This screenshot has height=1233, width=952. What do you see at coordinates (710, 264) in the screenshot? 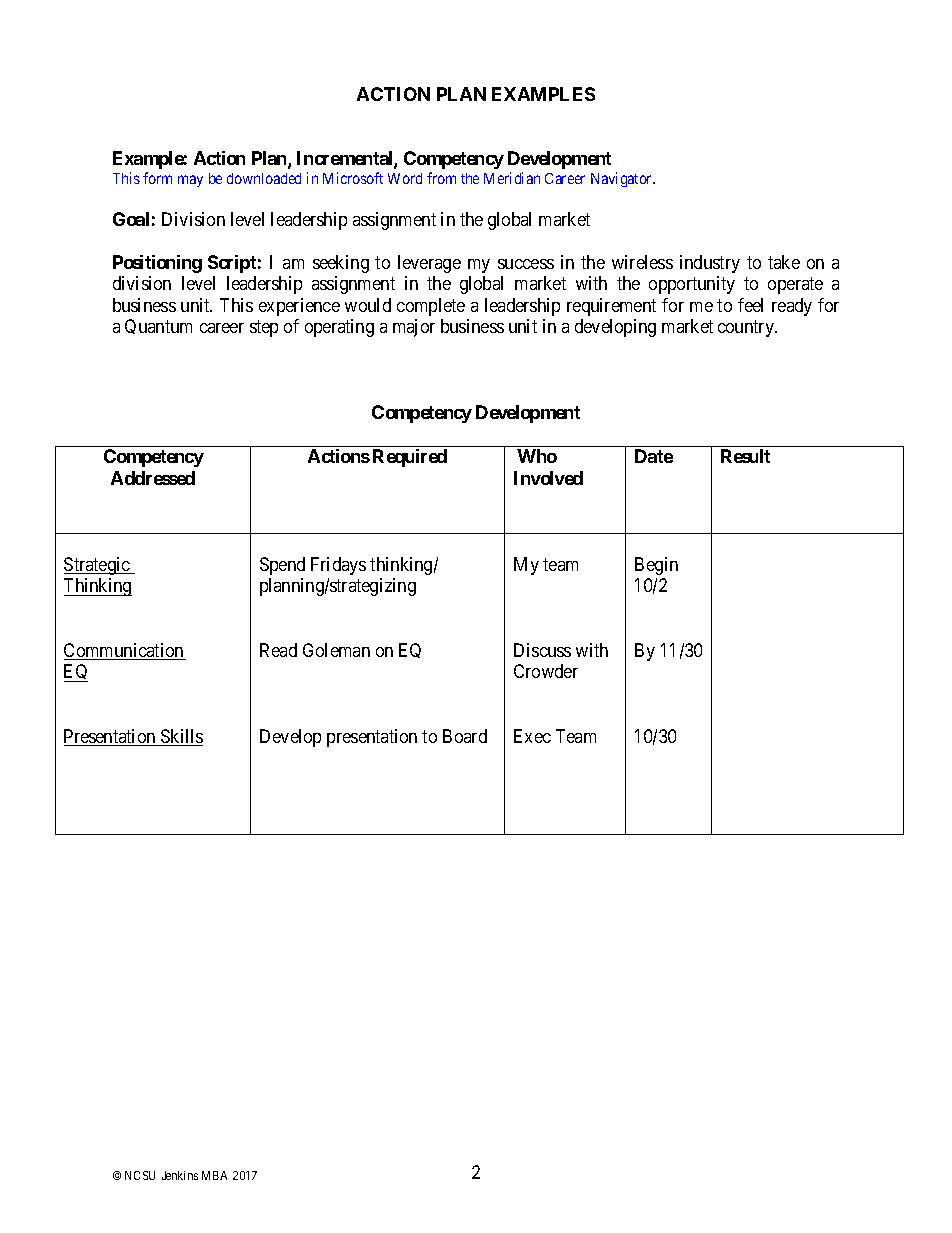
I see `industry` at bounding box center [710, 264].
